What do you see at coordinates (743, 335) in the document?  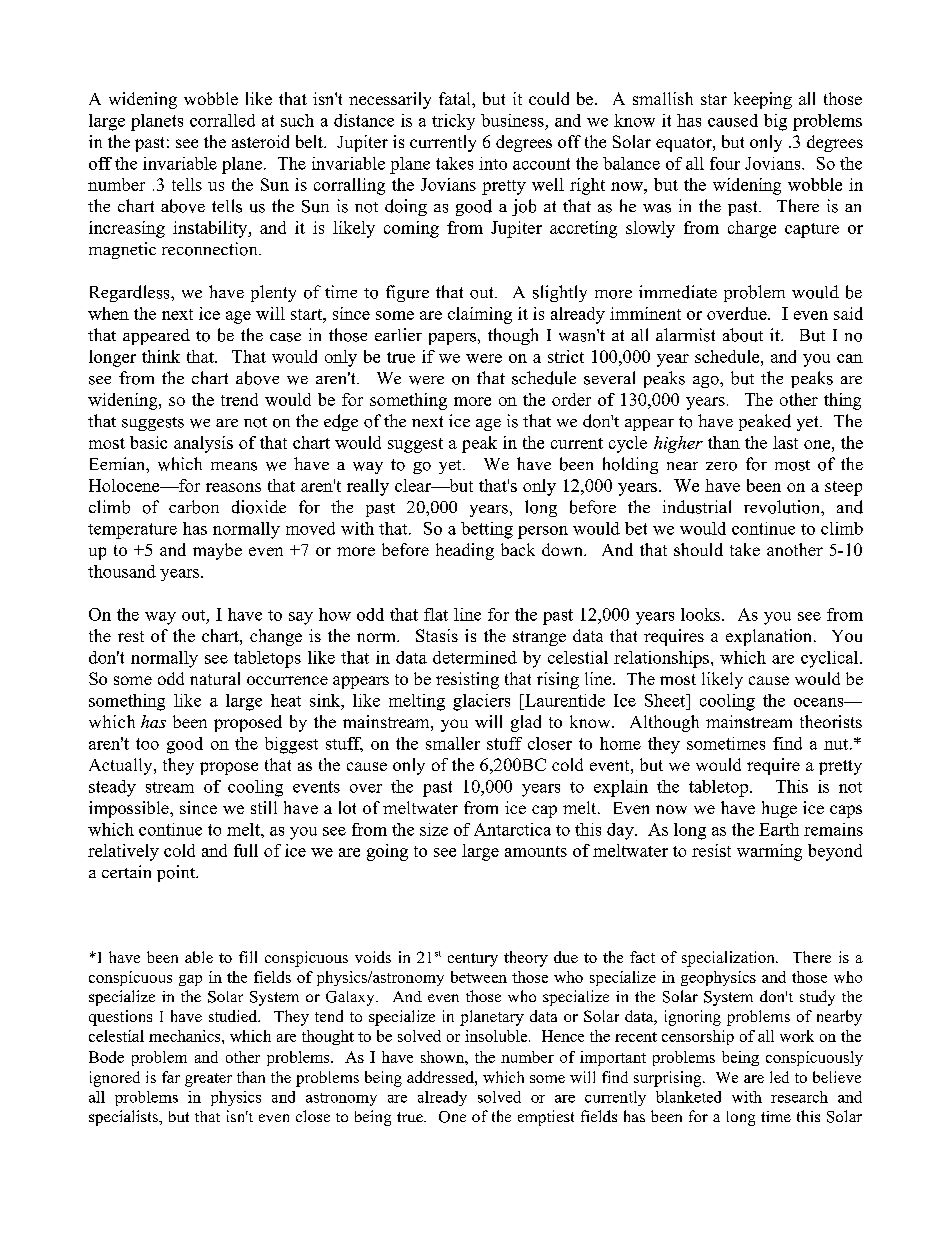 I see `about` at bounding box center [743, 335].
